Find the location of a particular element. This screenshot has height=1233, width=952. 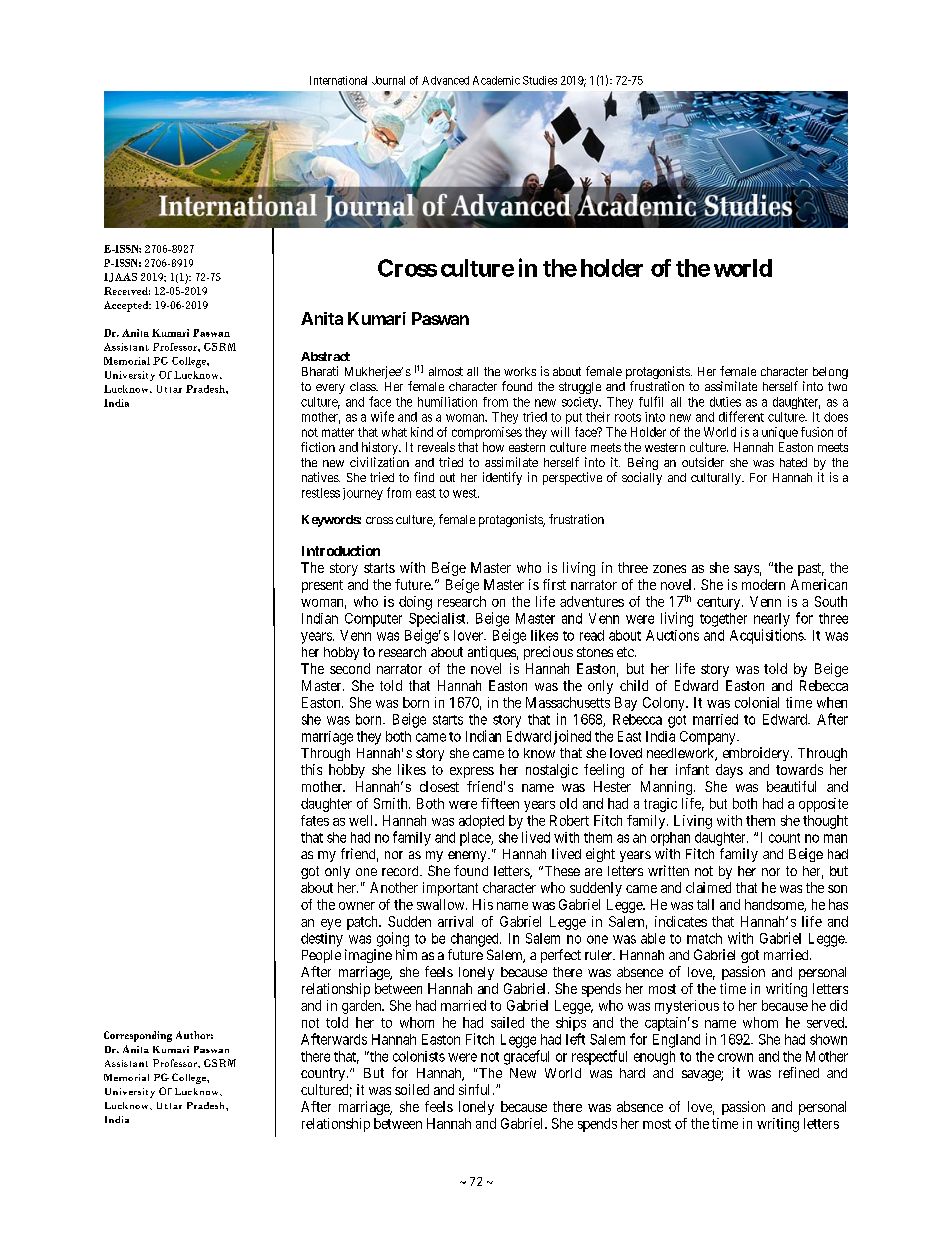

modern is located at coordinates (763, 584).
